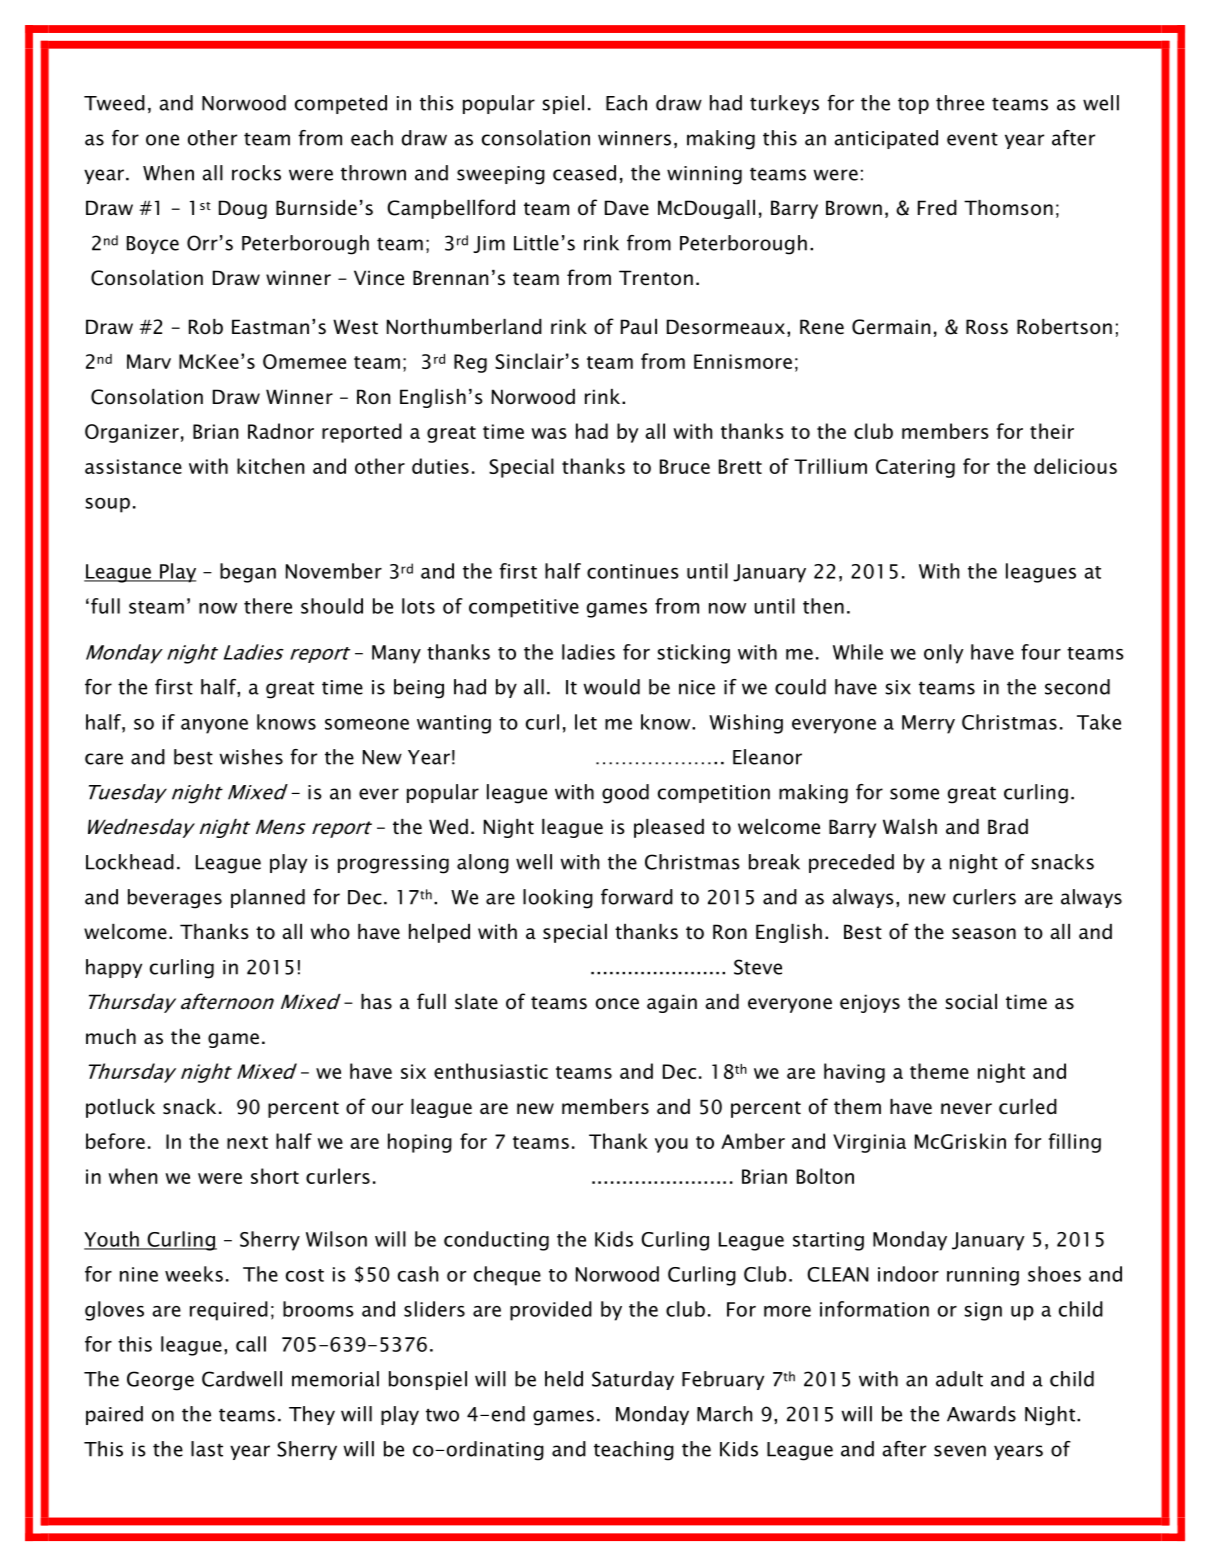 This page has width=1210, height=1566. Describe the element at coordinates (584, 173) in the page. I see `ceased` at that location.
